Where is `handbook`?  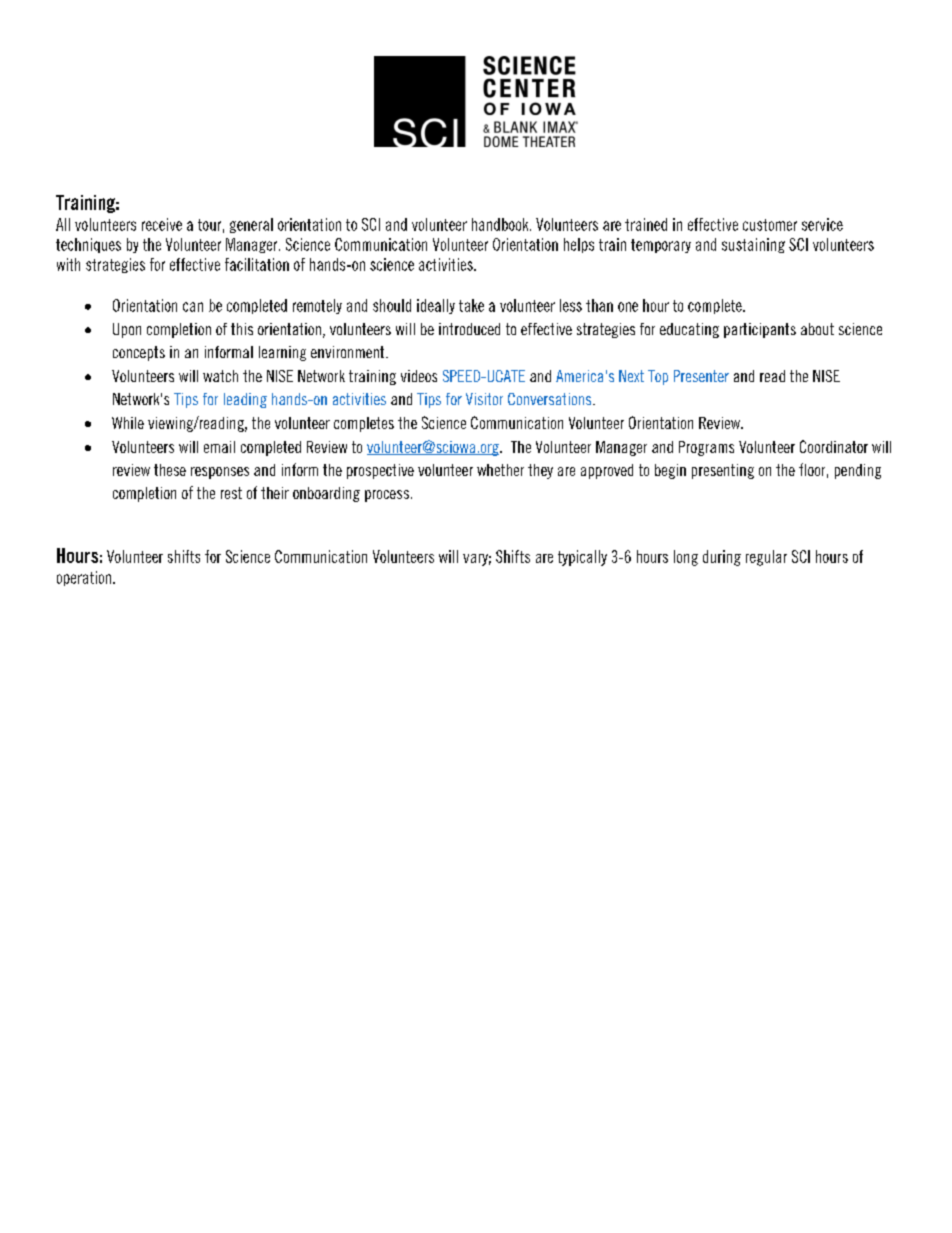 handbook is located at coordinates (501, 224).
